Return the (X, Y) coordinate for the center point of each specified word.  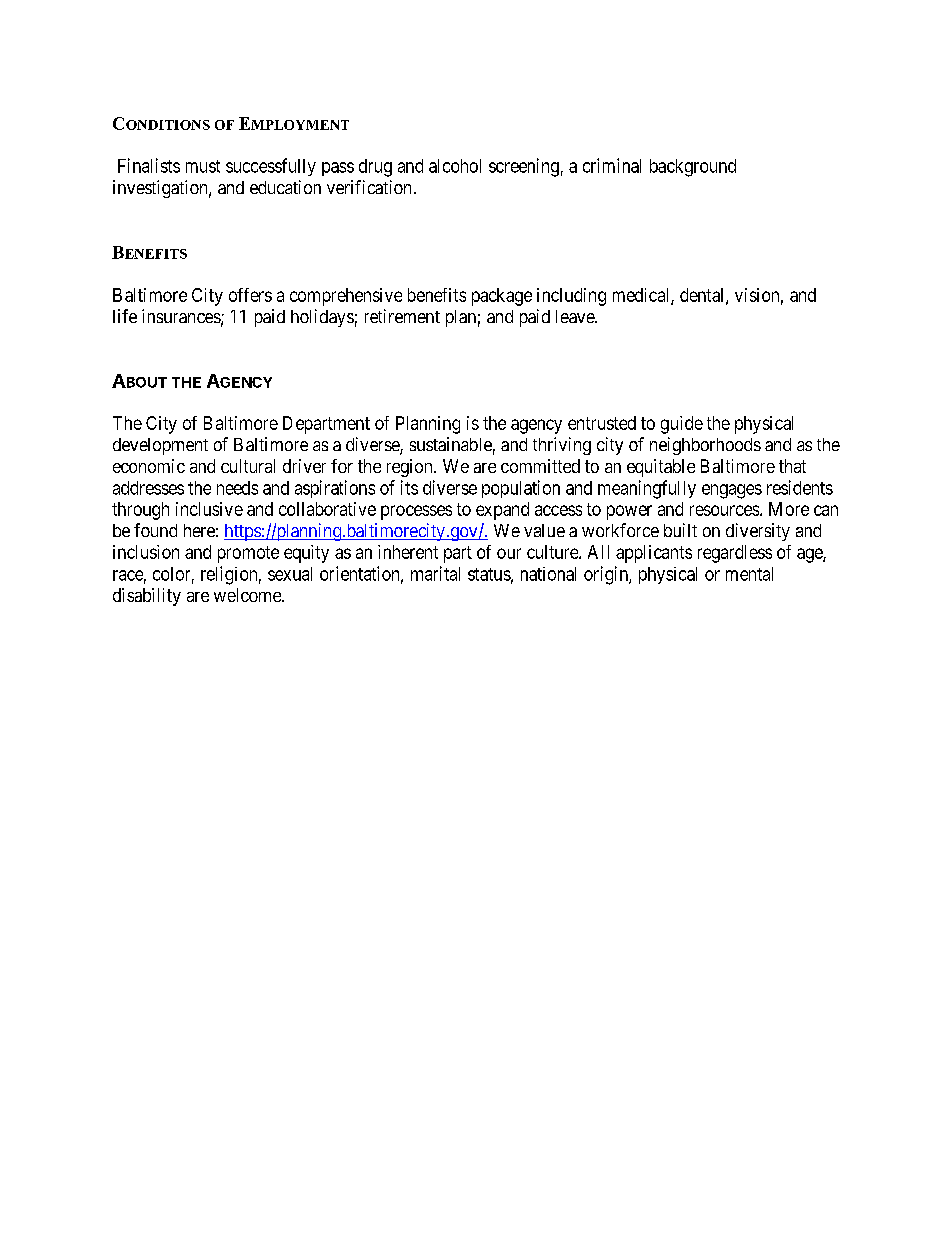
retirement (402, 316)
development (160, 446)
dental (703, 296)
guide (682, 425)
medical (642, 296)
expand (502, 511)
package (502, 297)
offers (250, 295)
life (125, 316)
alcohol (455, 166)
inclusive (209, 509)
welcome (248, 595)
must (203, 166)
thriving (562, 446)
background (693, 168)
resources (724, 510)
